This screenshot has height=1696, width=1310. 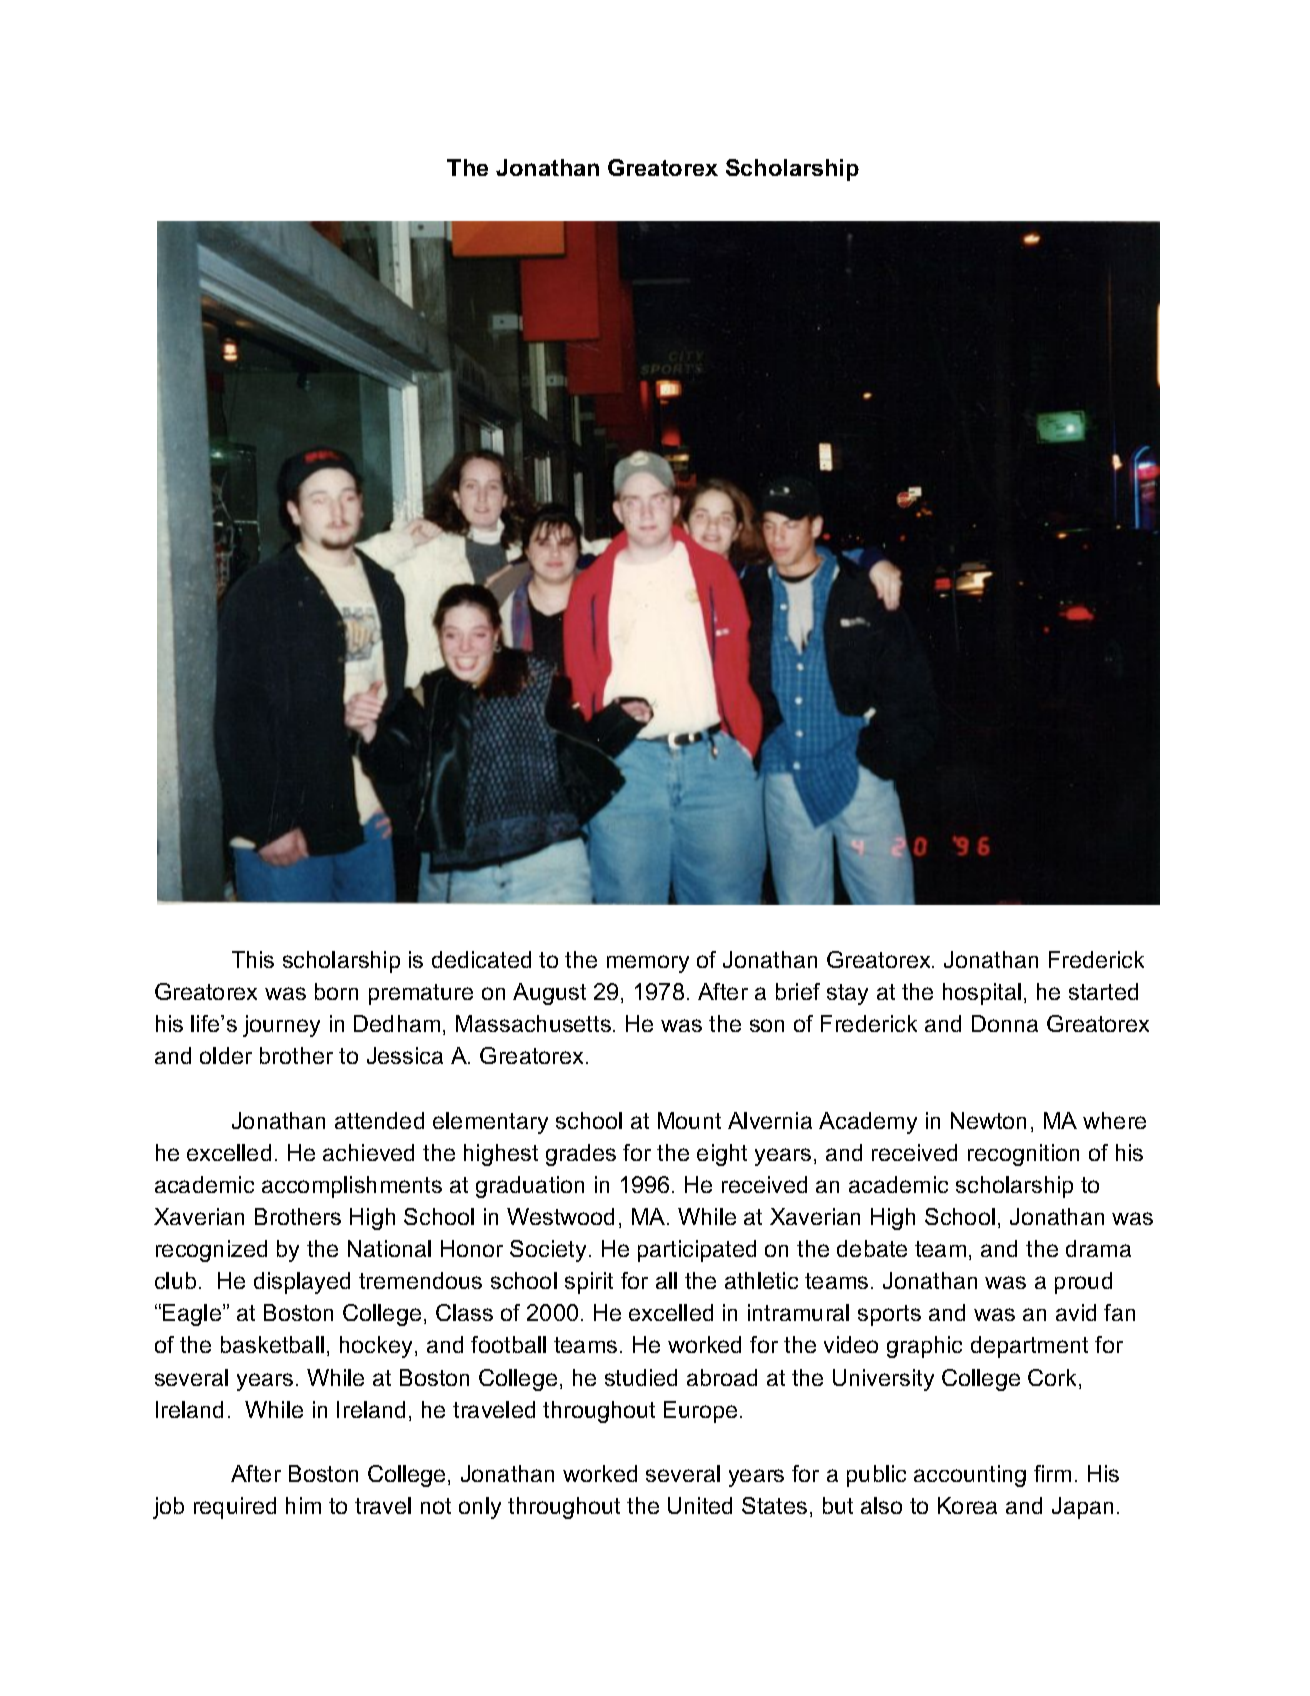 I want to click on This, so click(x=253, y=959).
